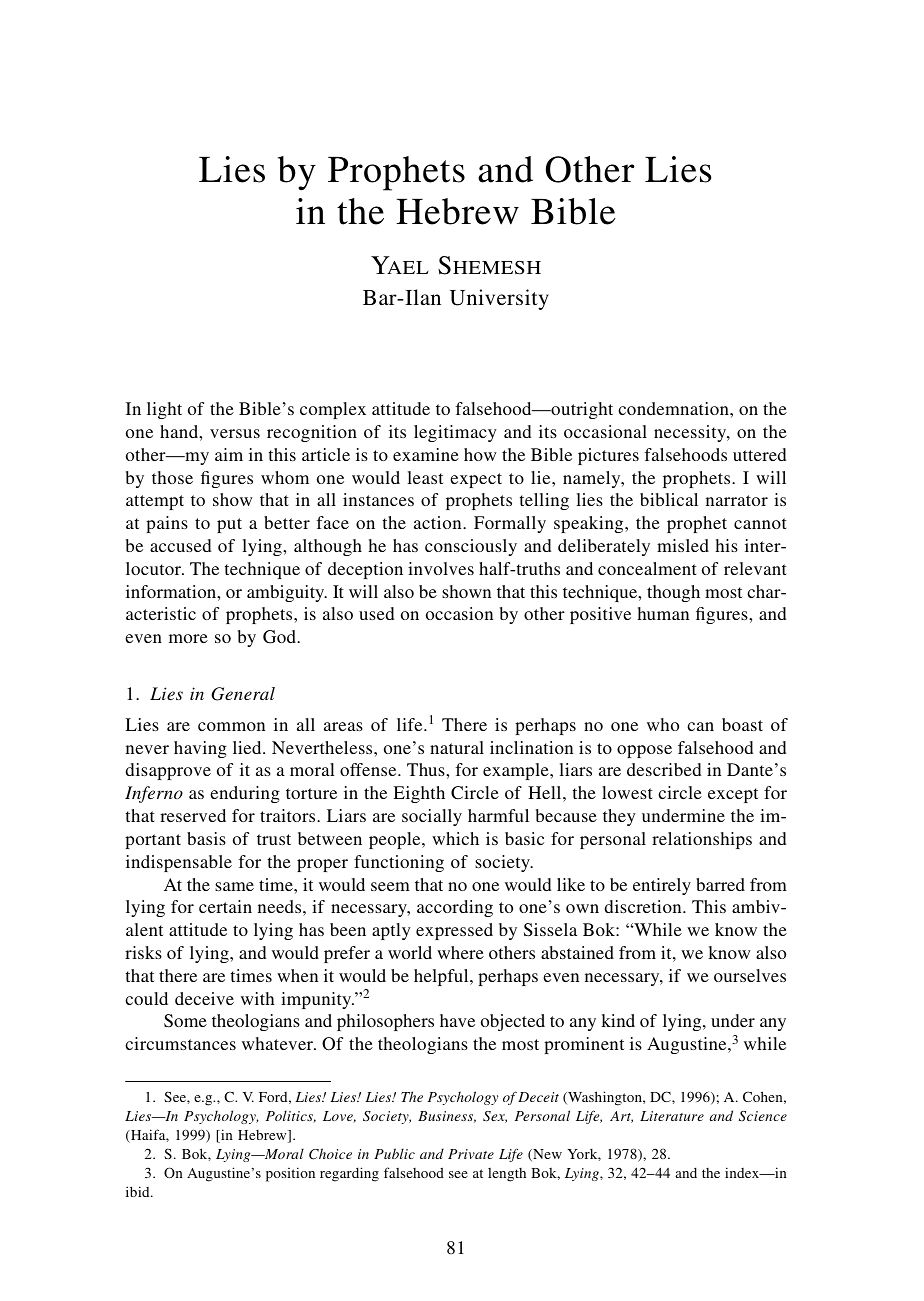 Image resolution: width=924 pixels, height=1301 pixels. Describe the element at coordinates (164, 410) in the image. I see `light` at that location.
